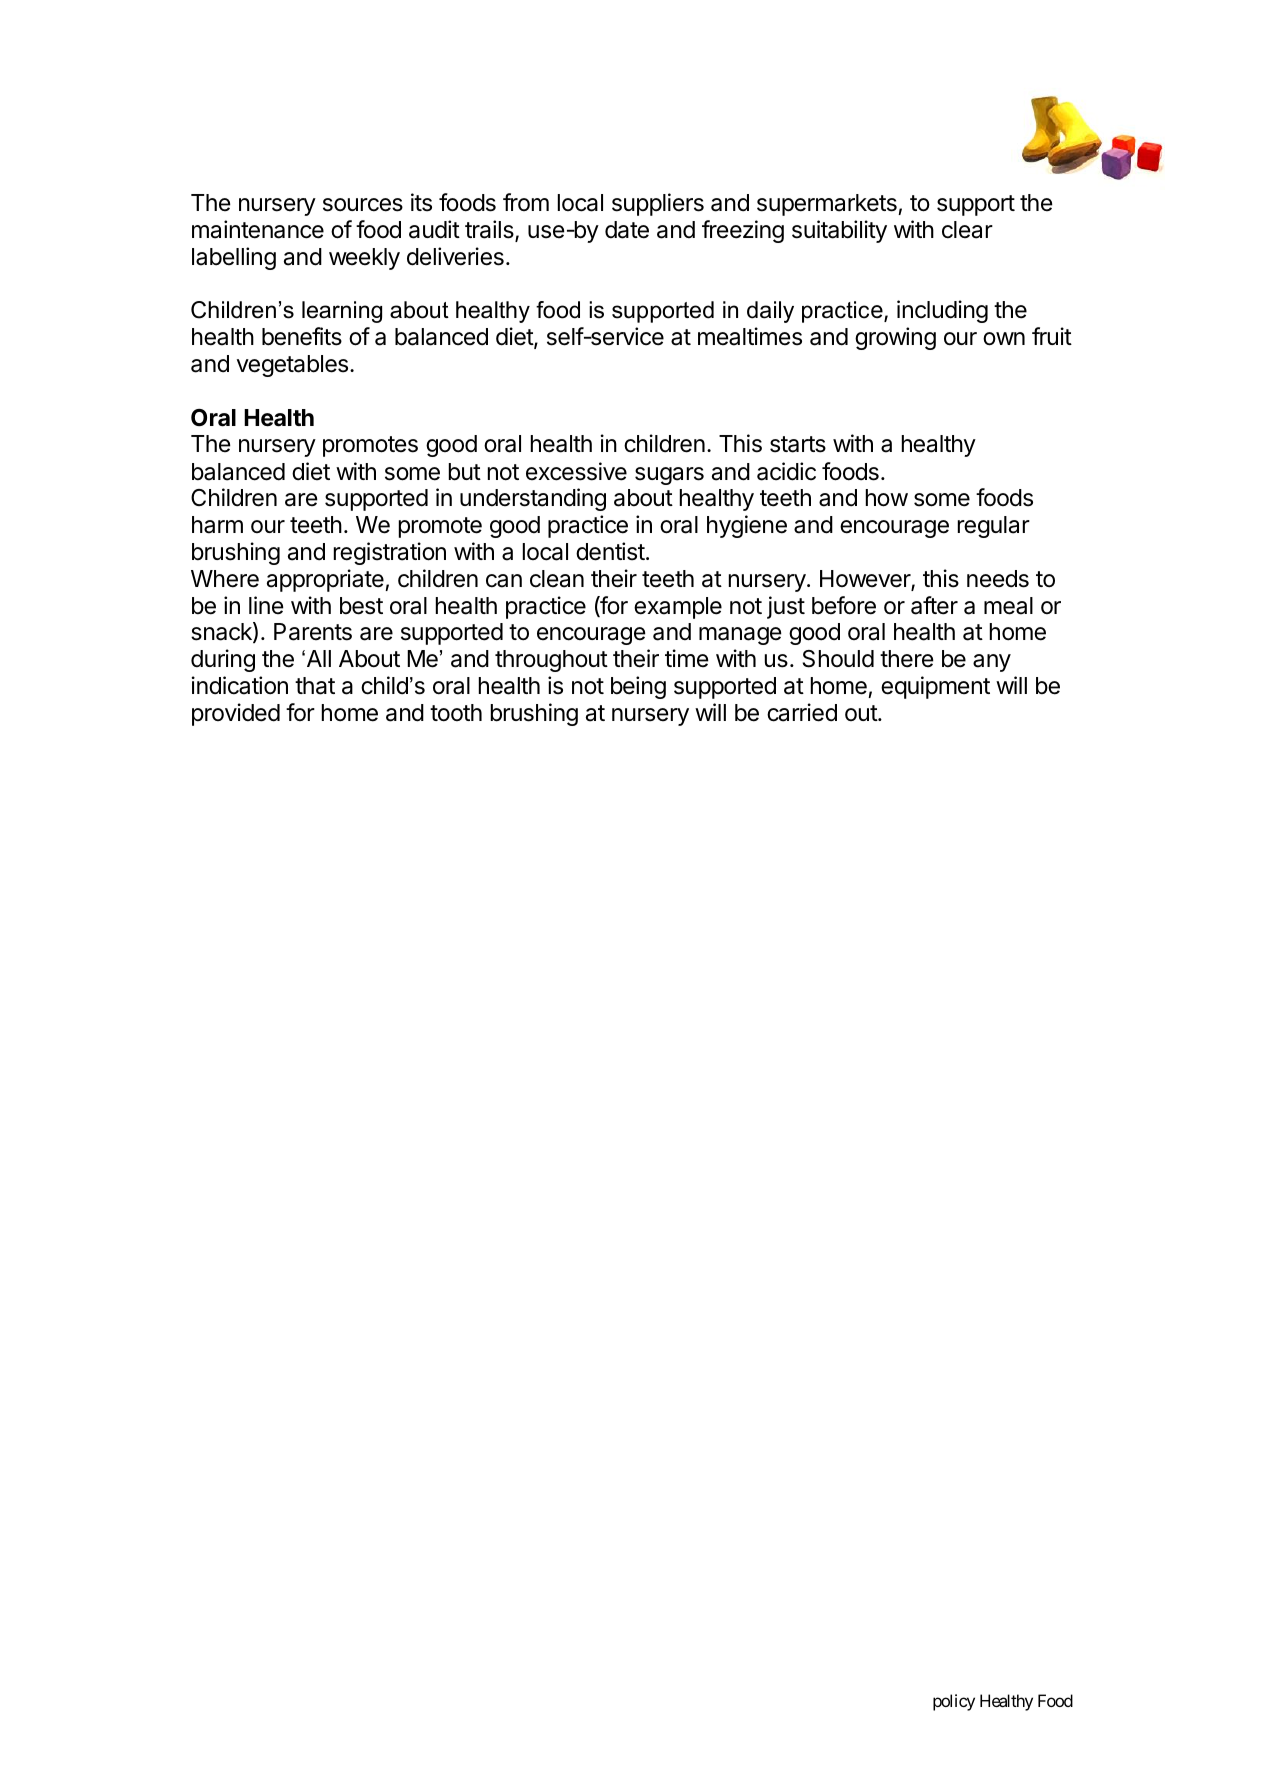  What do you see at coordinates (967, 230) in the image?
I see `clear` at bounding box center [967, 230].
